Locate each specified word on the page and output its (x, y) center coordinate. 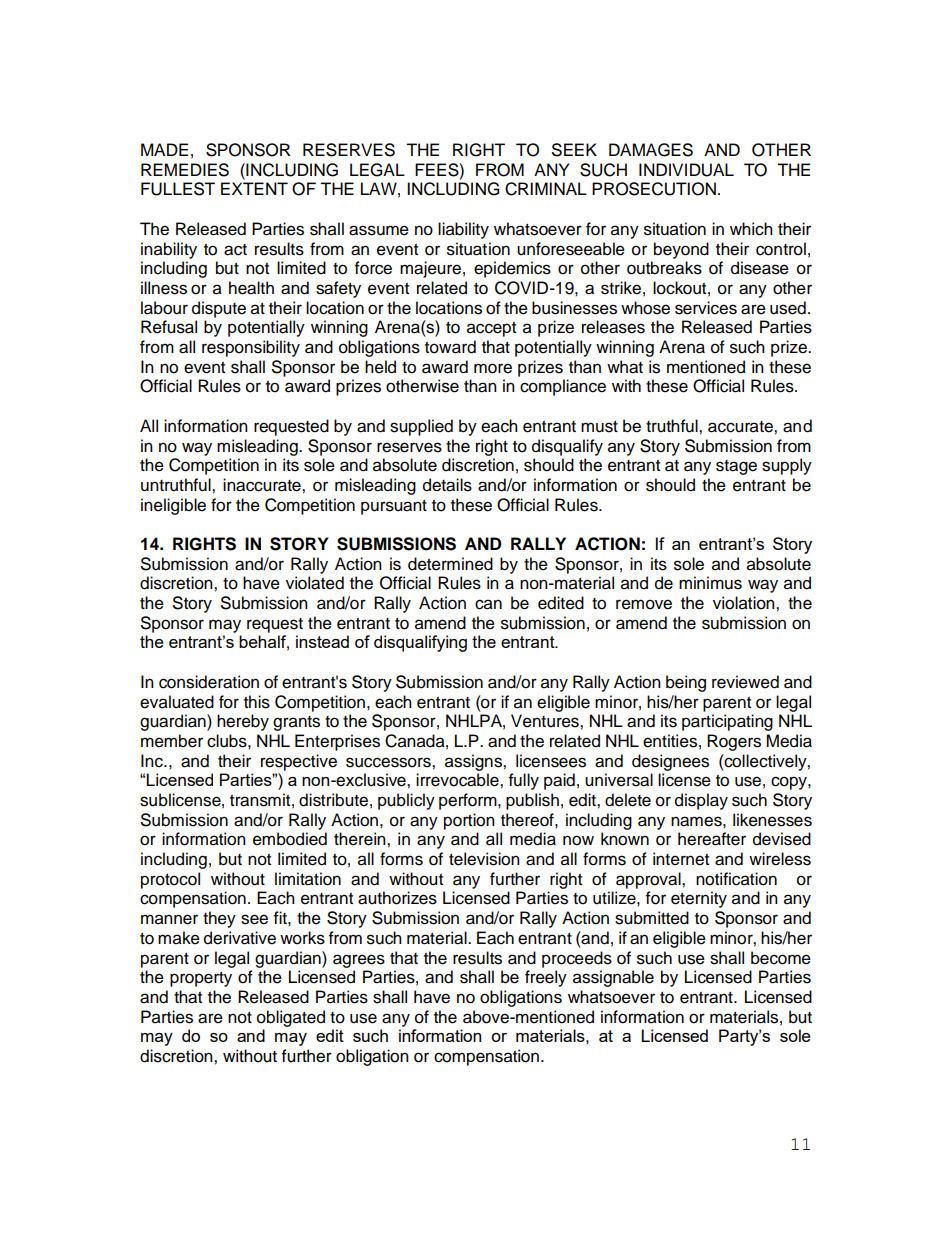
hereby (243, 722)
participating (727, 722)
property (201, 979)
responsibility (251, 348)
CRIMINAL (546, 189)
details (447, 485)
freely (546, 978)
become (781, 958)
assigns (474, 762)
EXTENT (254, 188)
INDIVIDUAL (686, 170)
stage (736, 467)
